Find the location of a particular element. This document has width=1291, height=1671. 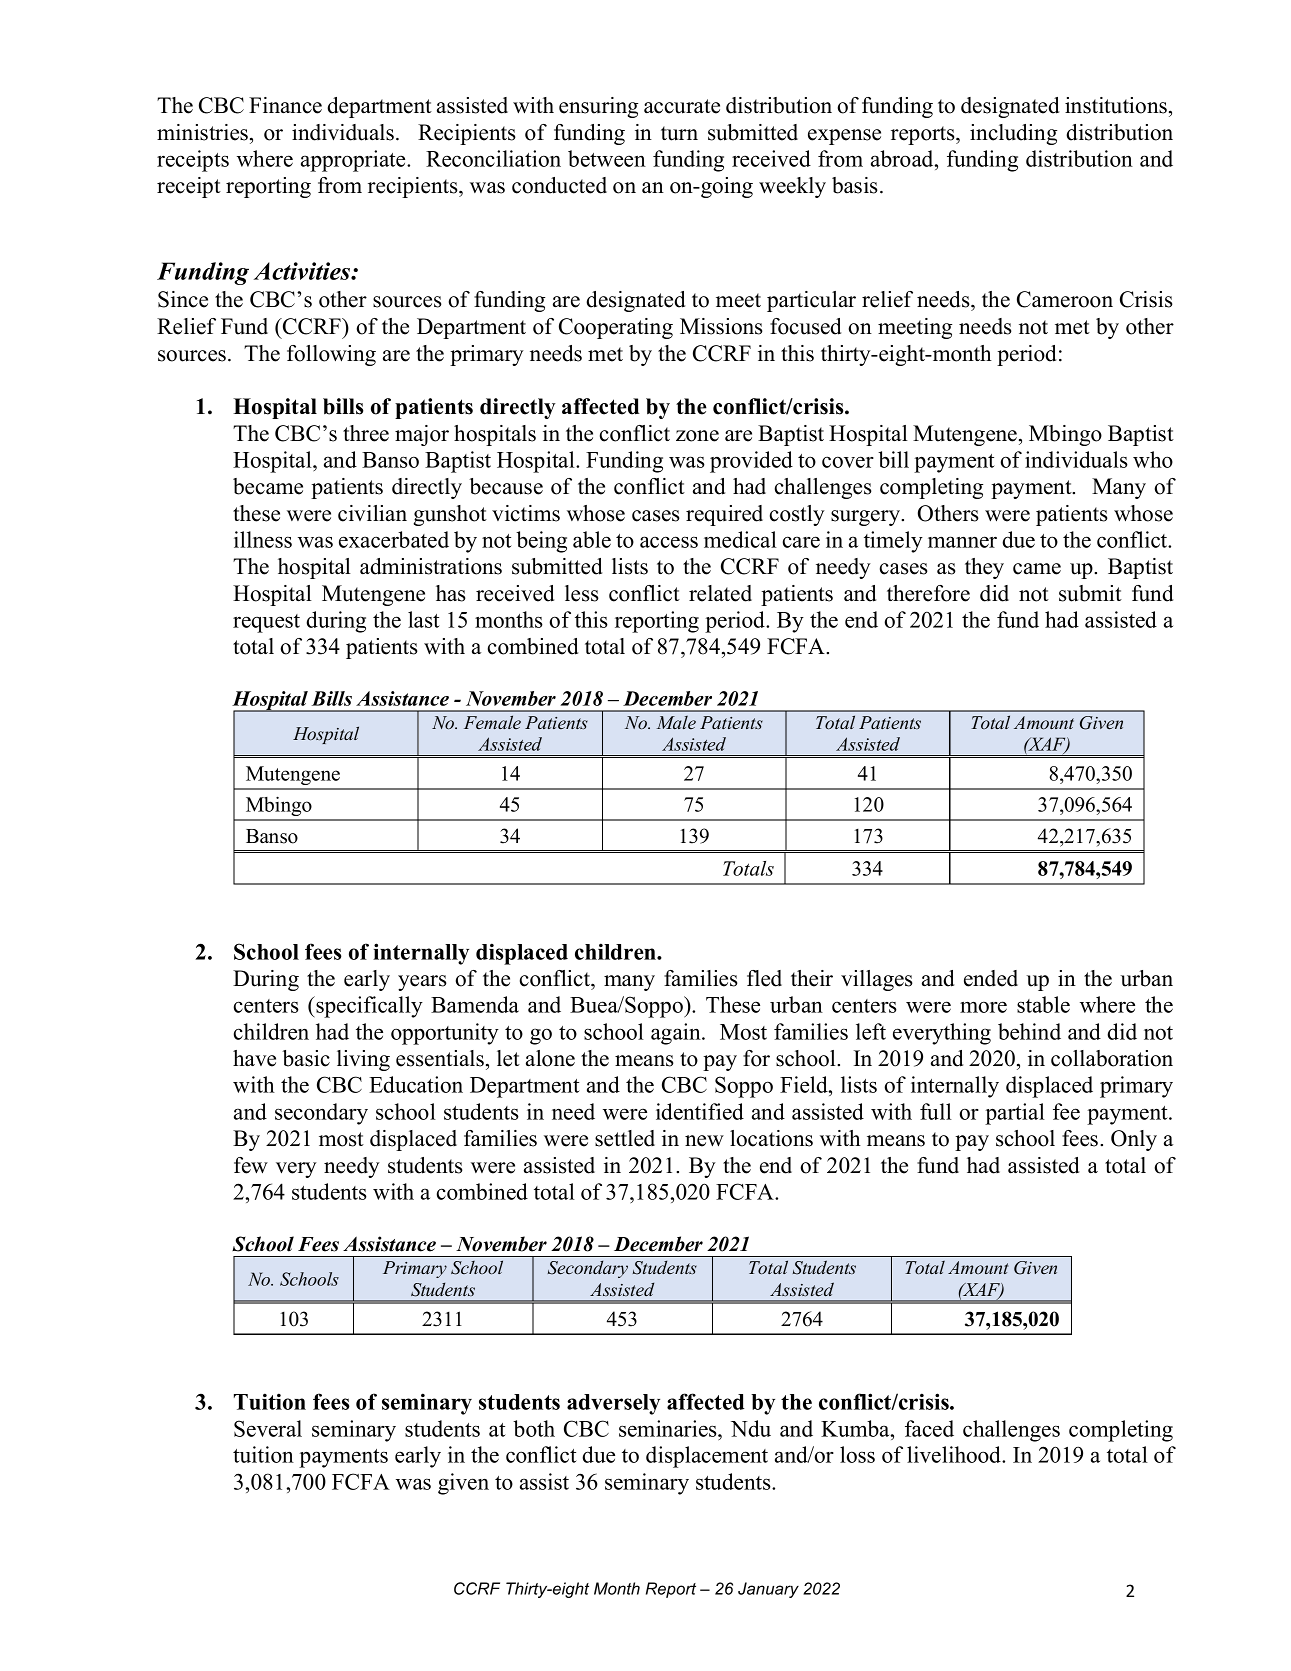

partial is located at coordinates (1015, 1114).
